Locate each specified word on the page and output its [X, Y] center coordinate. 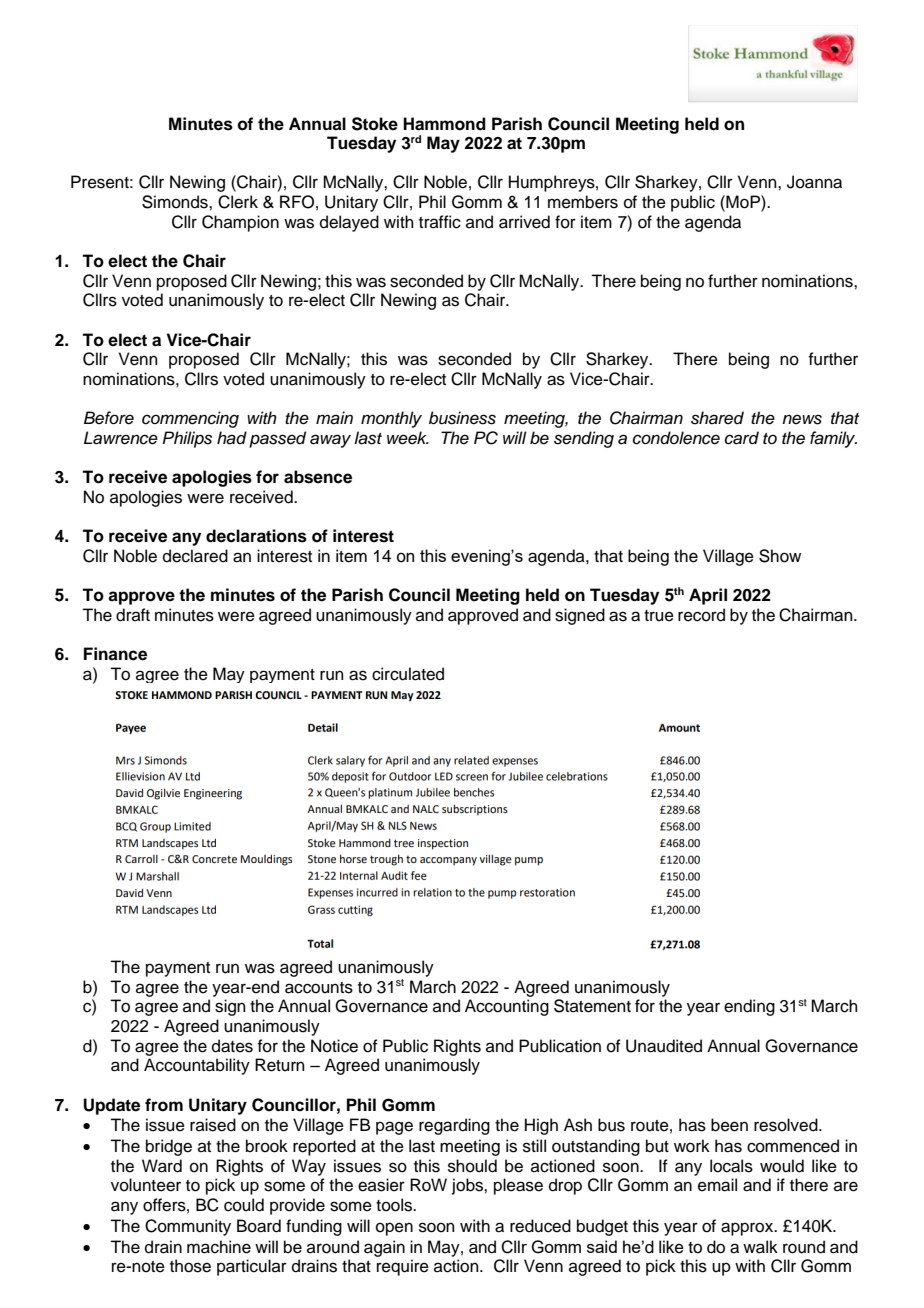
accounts [319, 988]
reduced [540, 1226]
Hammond [444, 124]
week [408, 438]
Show [780, 556]
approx [748, 1229]
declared [195, 556]
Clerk [238, 202]
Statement [592, 1006]
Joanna [814, 182]
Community [188, 1227]
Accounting [507, 1007]
